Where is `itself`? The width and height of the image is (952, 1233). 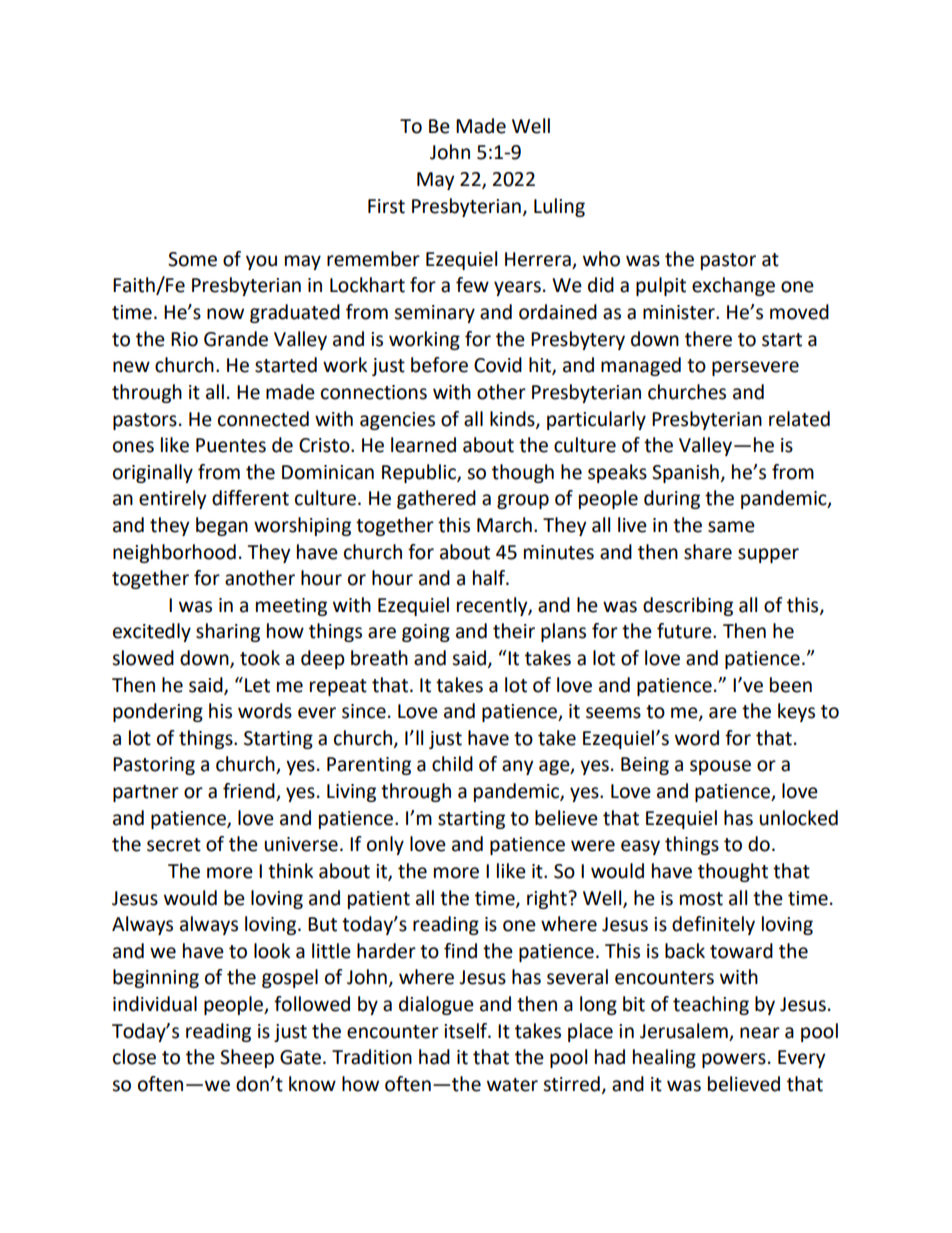 itself is located at coordinates (467, 1031).
